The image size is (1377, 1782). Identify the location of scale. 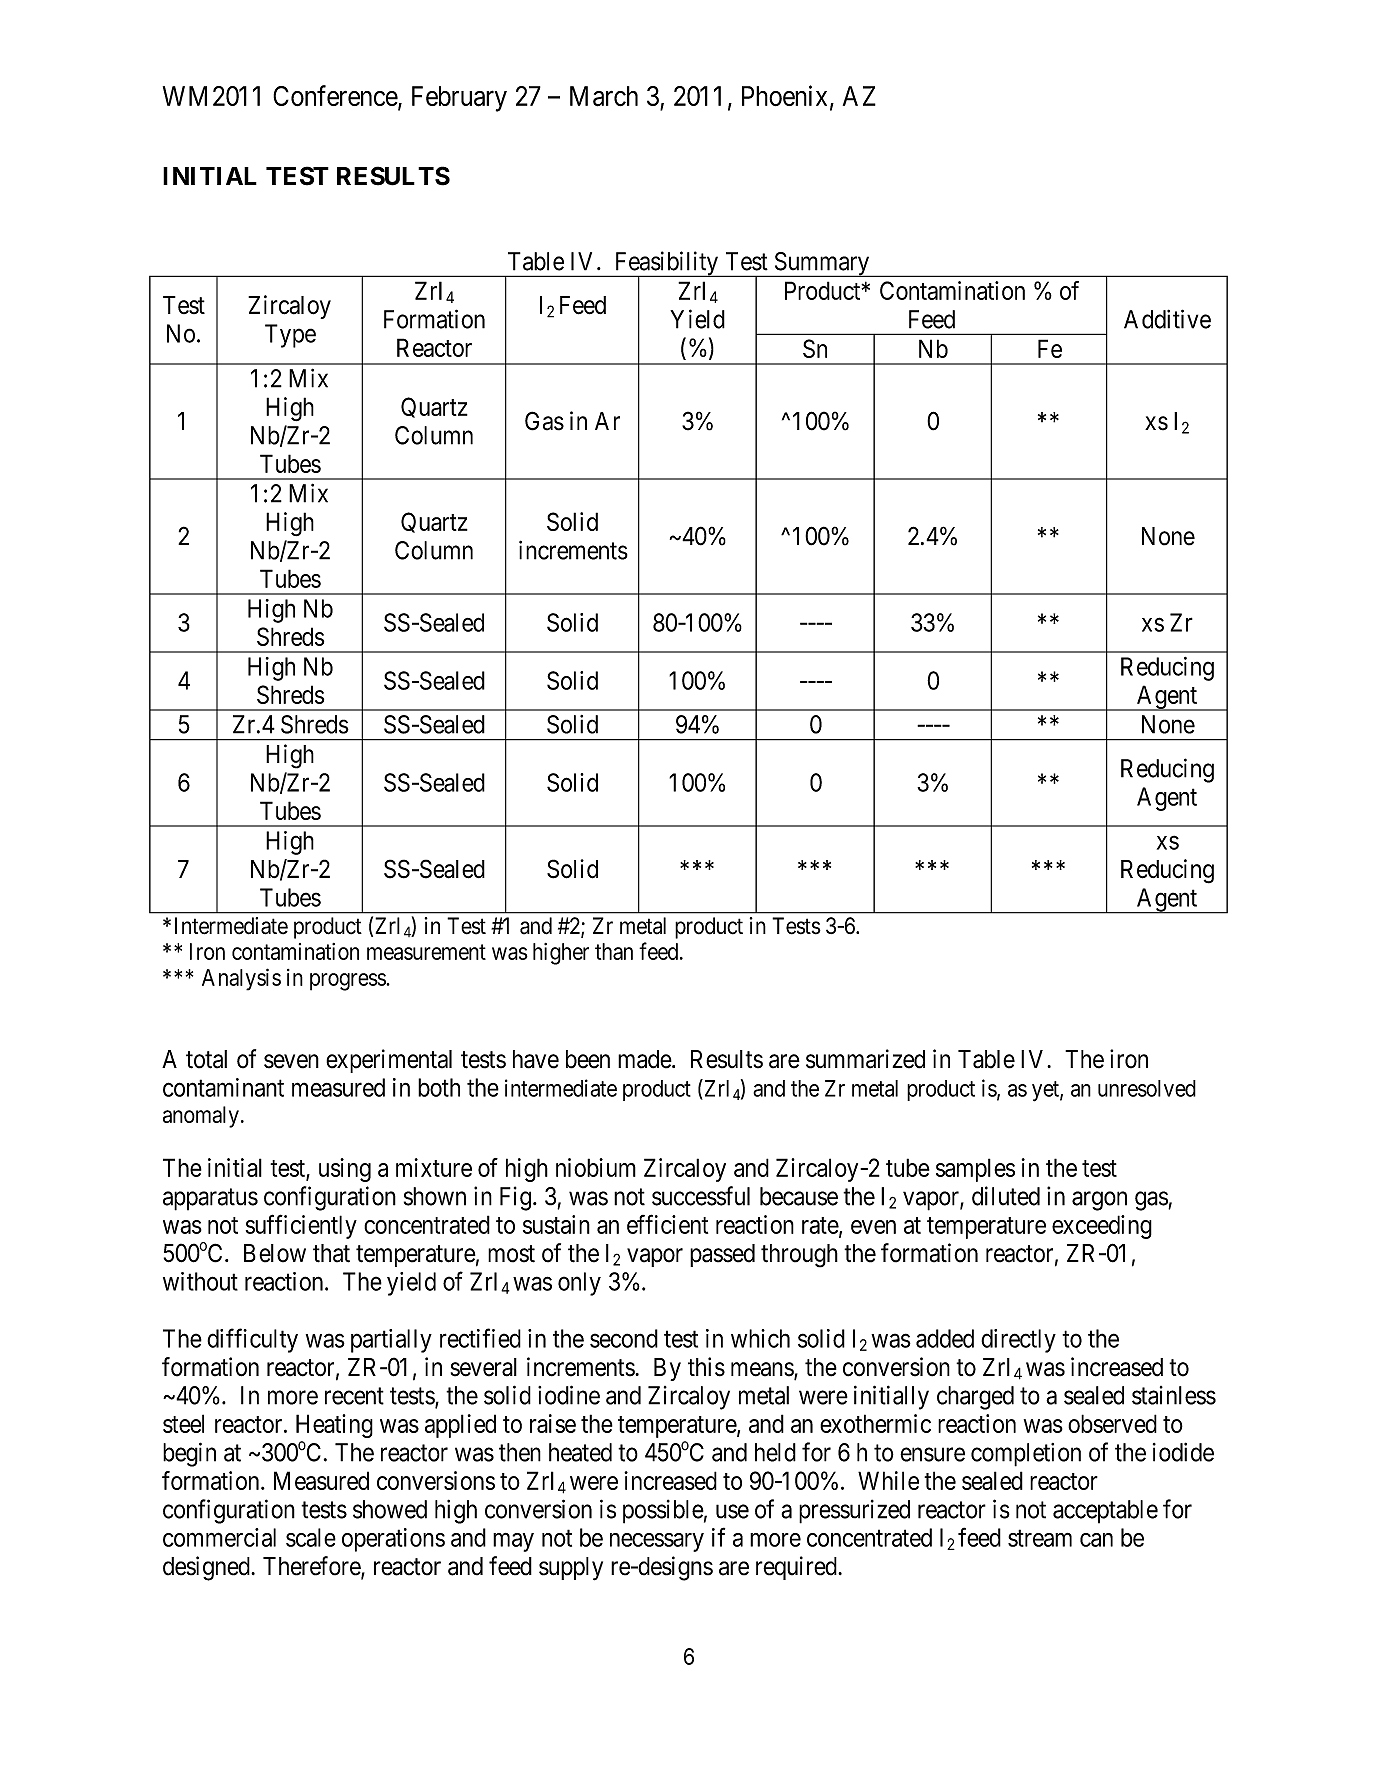
(311, 1537).
